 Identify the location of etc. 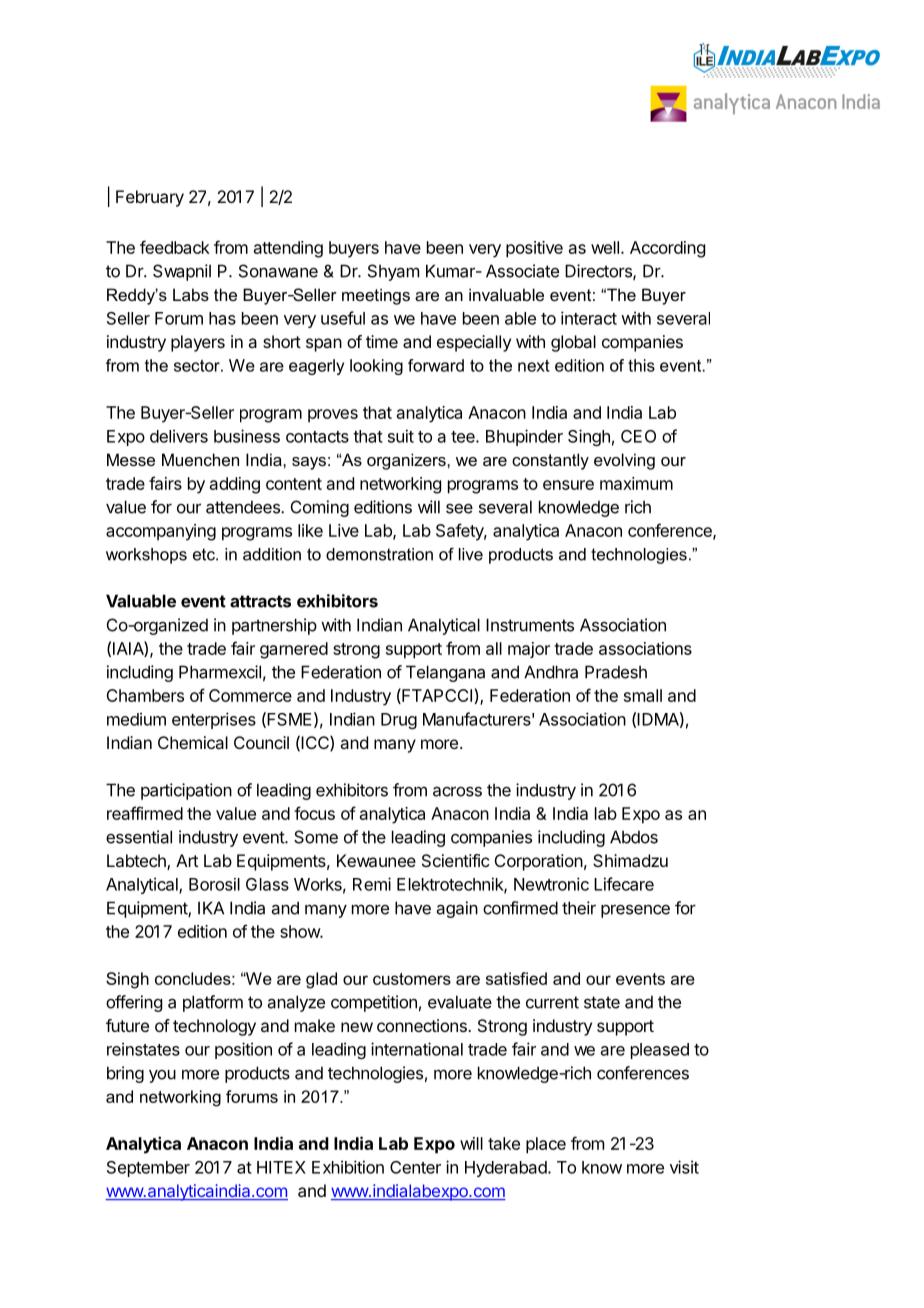
(205, 554).
